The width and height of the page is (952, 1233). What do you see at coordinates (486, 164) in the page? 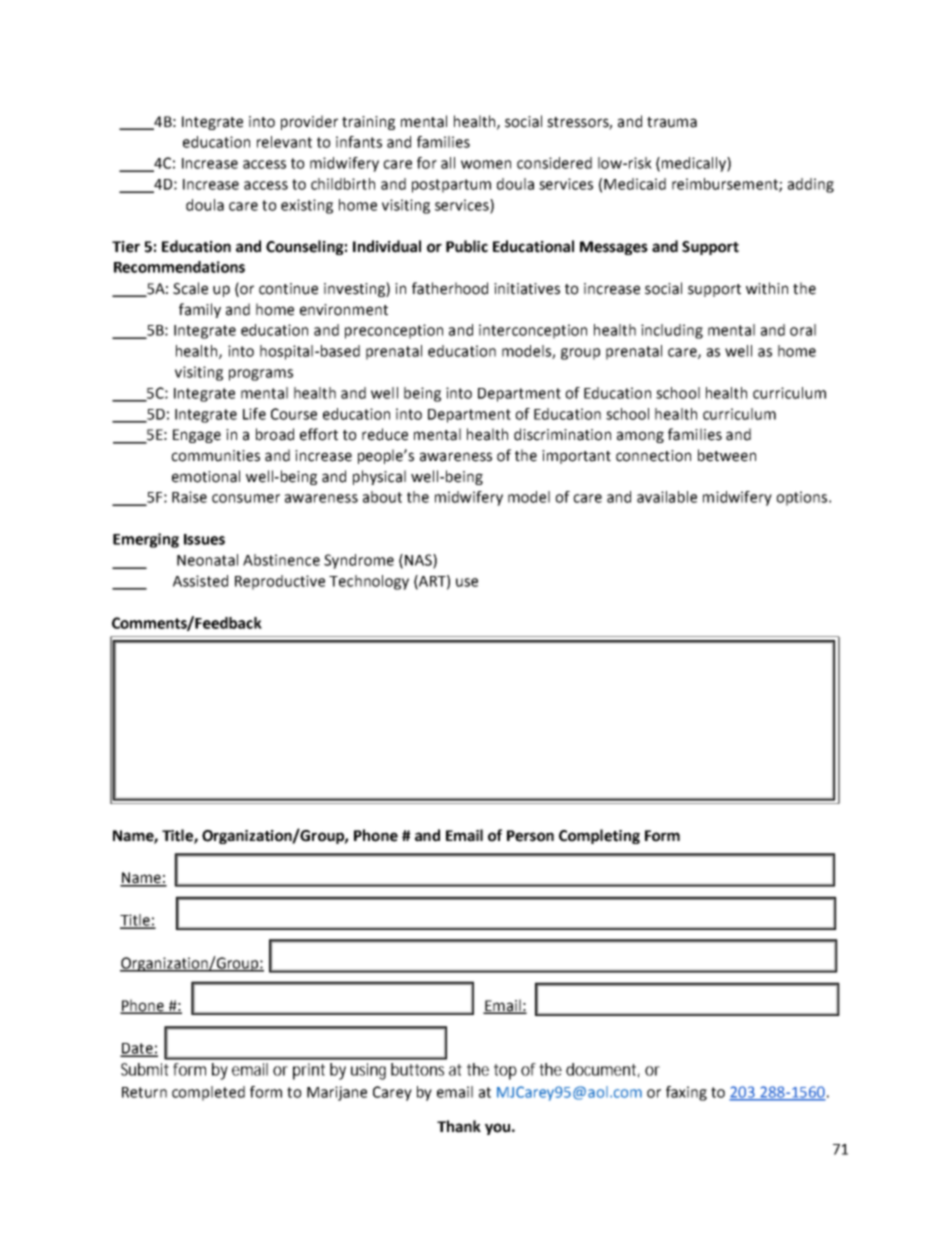
I see `women` at bounding box center [486, 164].
